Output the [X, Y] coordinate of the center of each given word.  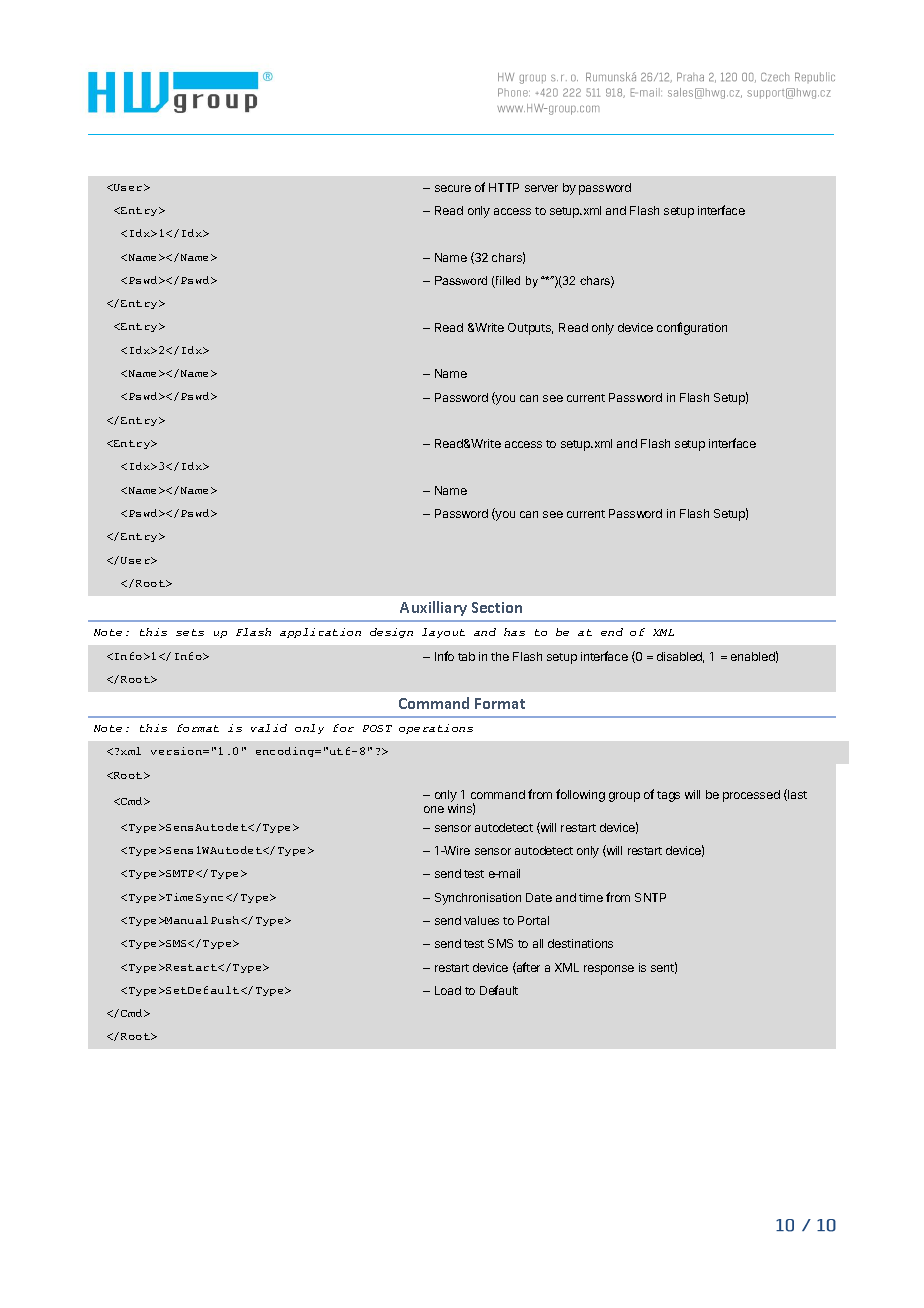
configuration [692, 328]
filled [507, 282]
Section [497, 607]
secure [453, 188]
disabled [680, 657]
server [541, 188]
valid [269, 728]
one [434, 809]
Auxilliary [433, 608]
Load [448, 990]
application [320, 633]
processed [751, 796]
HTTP [504, 187]
